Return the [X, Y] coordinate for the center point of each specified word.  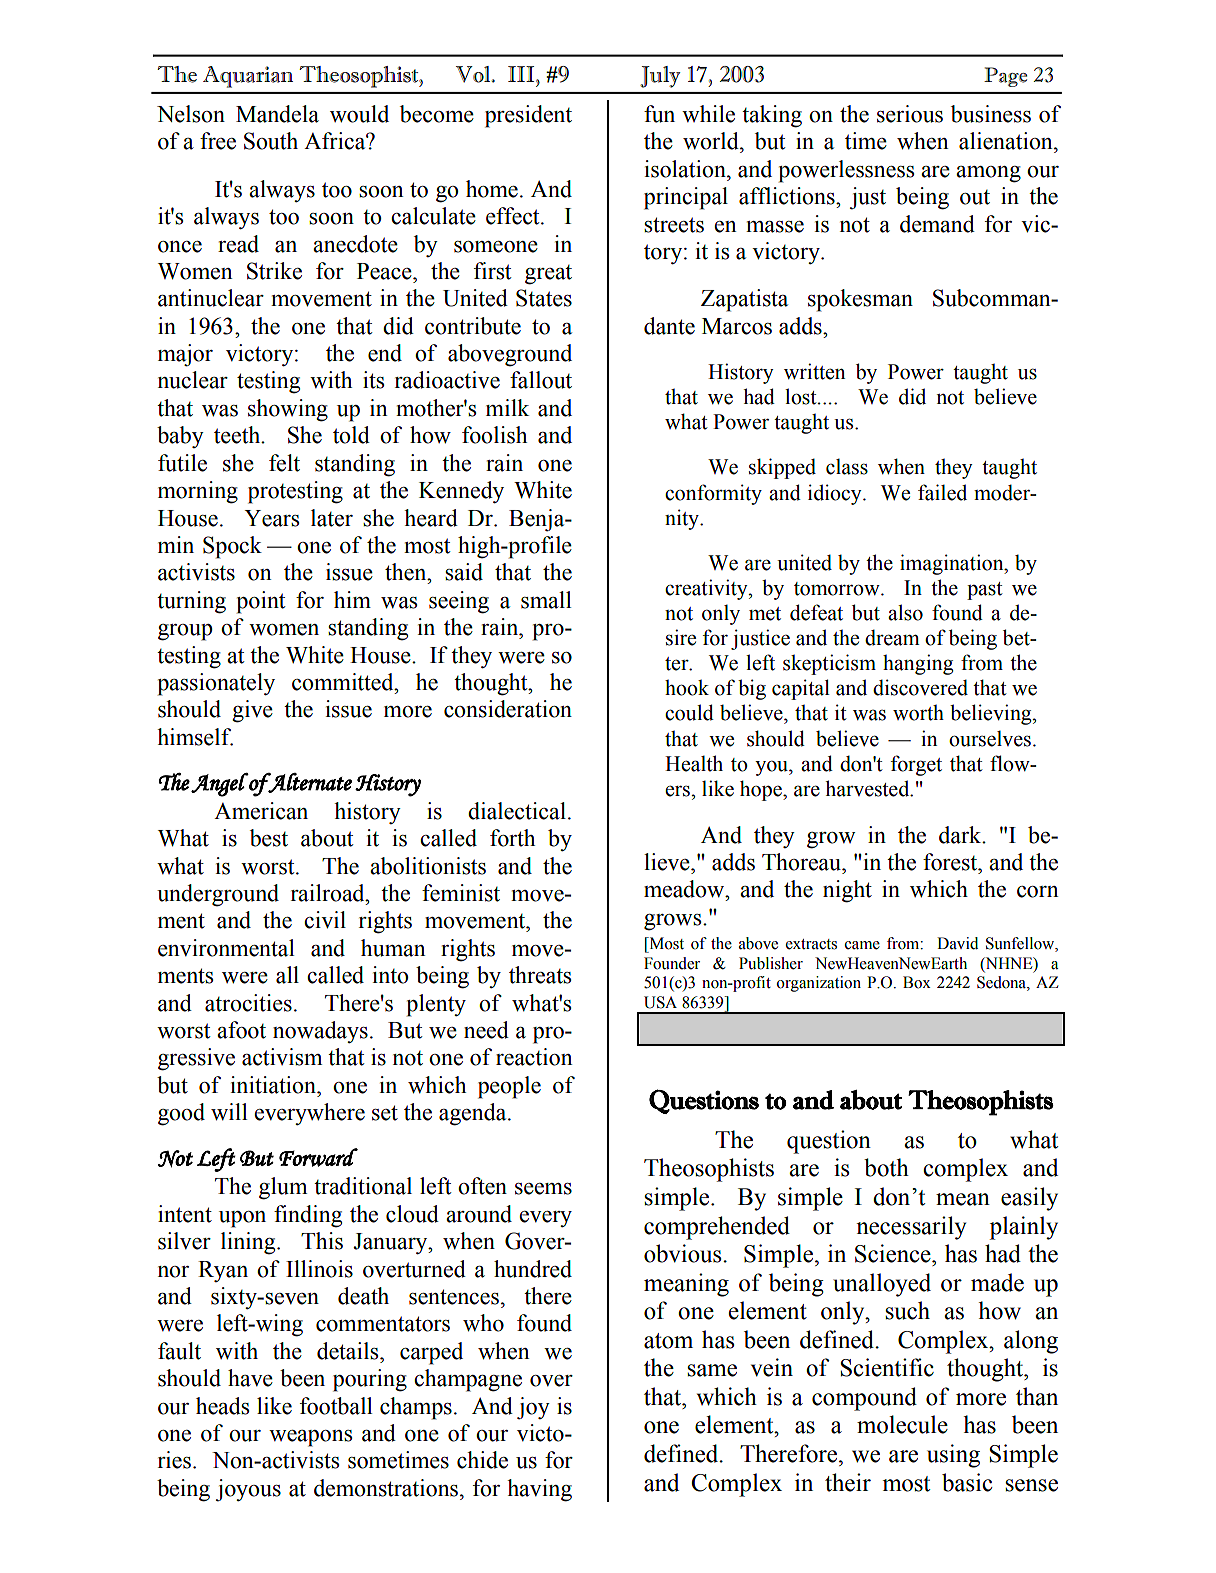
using [953, 1456]
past [985, 591]
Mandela [277, 114]
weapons [310, 1438]
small [546, 600]
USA [660, 1002]
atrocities [248, 1003]
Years [271, 518]
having [539, 1490]
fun [659, 114]
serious [910, 114]
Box [917, 982]
